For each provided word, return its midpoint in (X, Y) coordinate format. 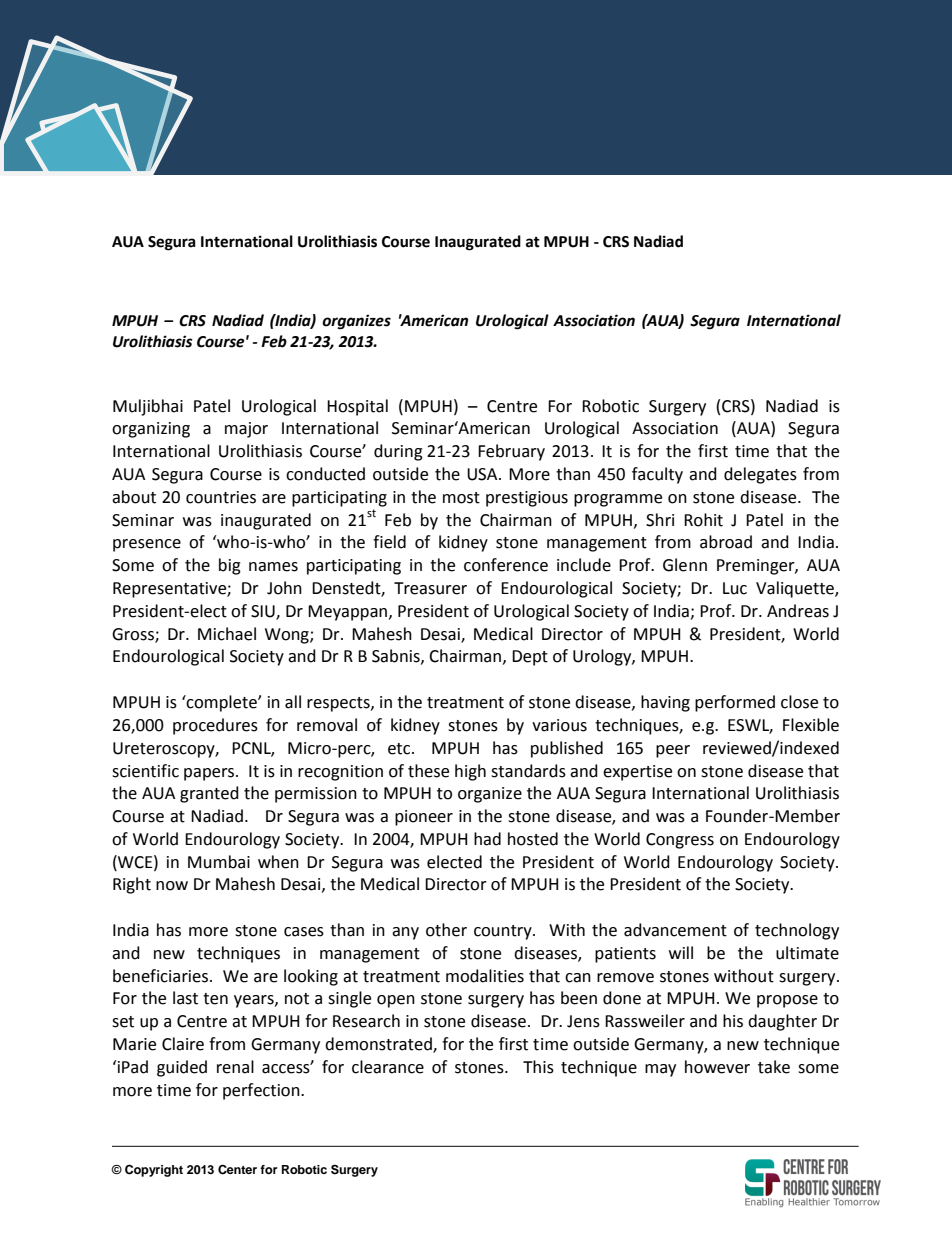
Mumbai (219, 862)
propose (787, 1001)
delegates (760, 475)
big (230, 566)
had (487, 839)
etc (400, 749)
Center (237, 1169)
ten (215, 999)
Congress (680, 841)
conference (506, 565)
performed (735, 703)
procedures (215, 726)
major (246, 430)
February (511, 452)
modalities (485, 976)
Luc (735, 588)
